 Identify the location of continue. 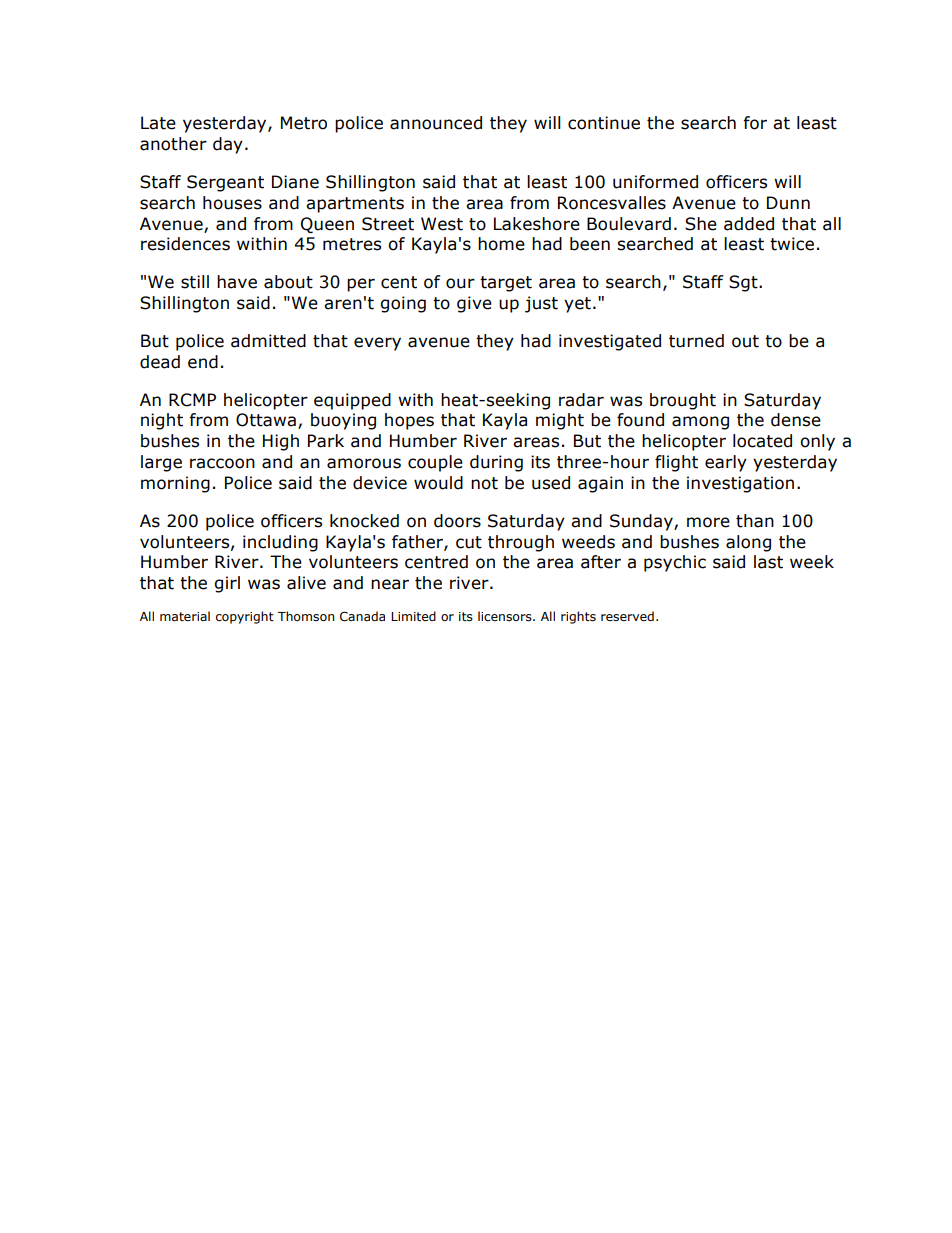
(604, 123).
